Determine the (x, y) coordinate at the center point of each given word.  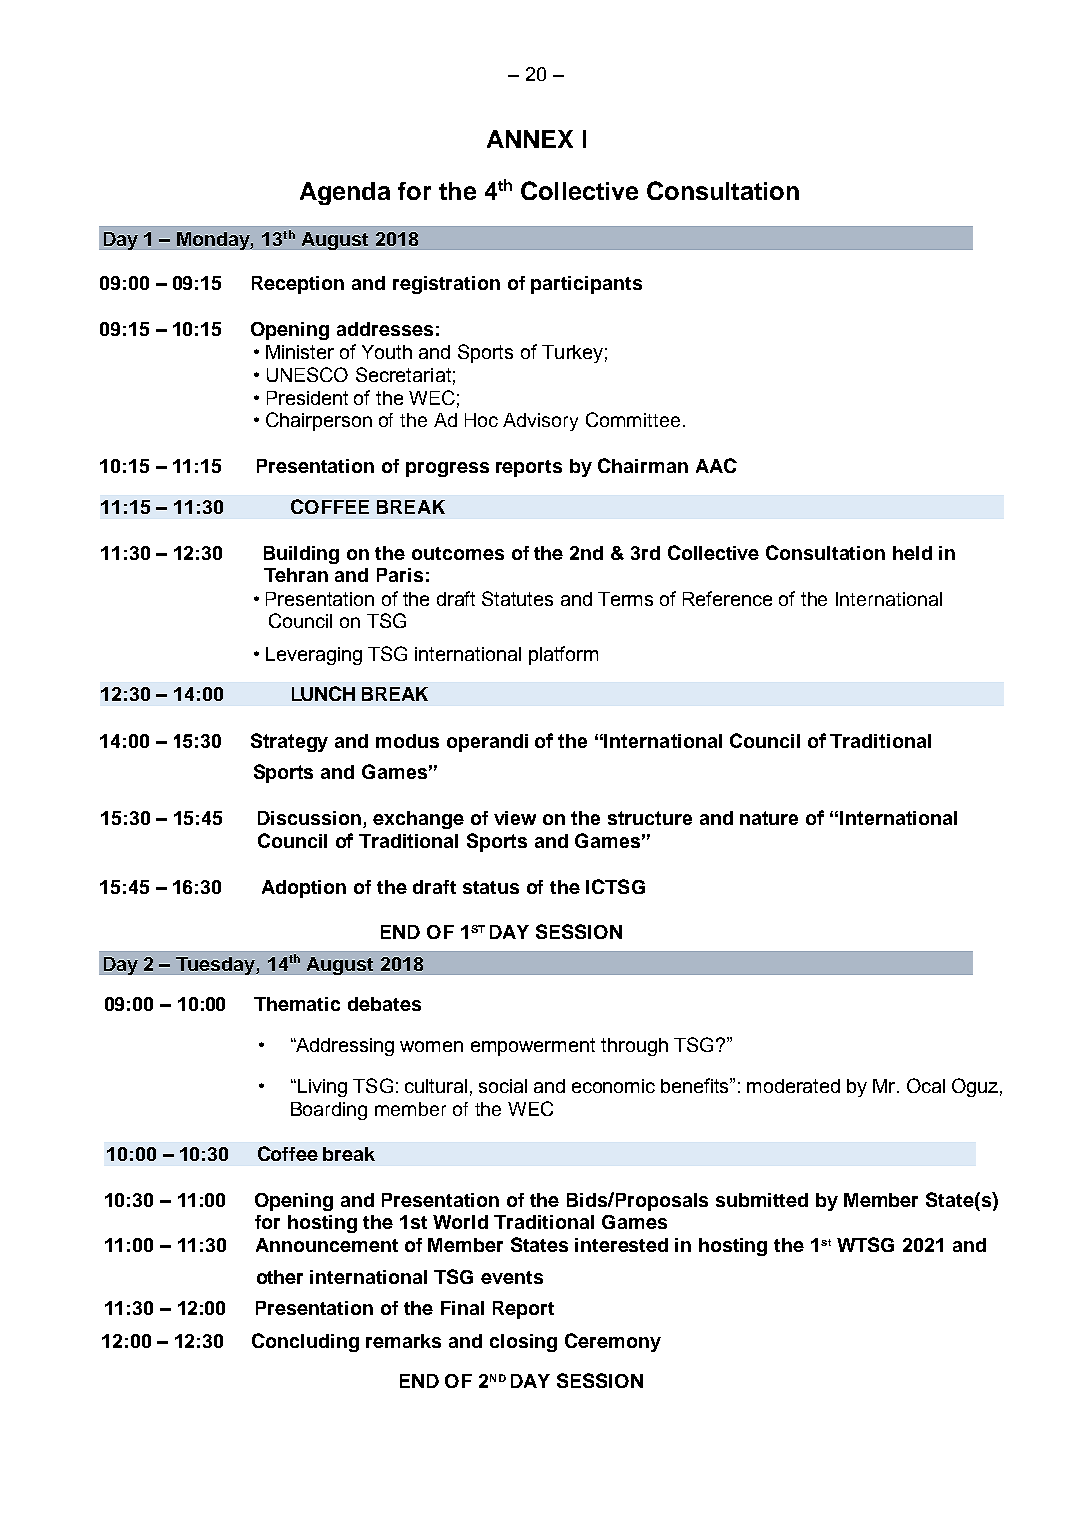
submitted (762, 1200)
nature (769, 818)
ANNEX (530, 139)
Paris (400, 575)
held (912, 553)
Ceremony (613, 1342)
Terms (625, 599)
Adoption (304, 889)
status (491, 887)
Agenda (345, 193)
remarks (403, 1341)
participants (586, 285)
